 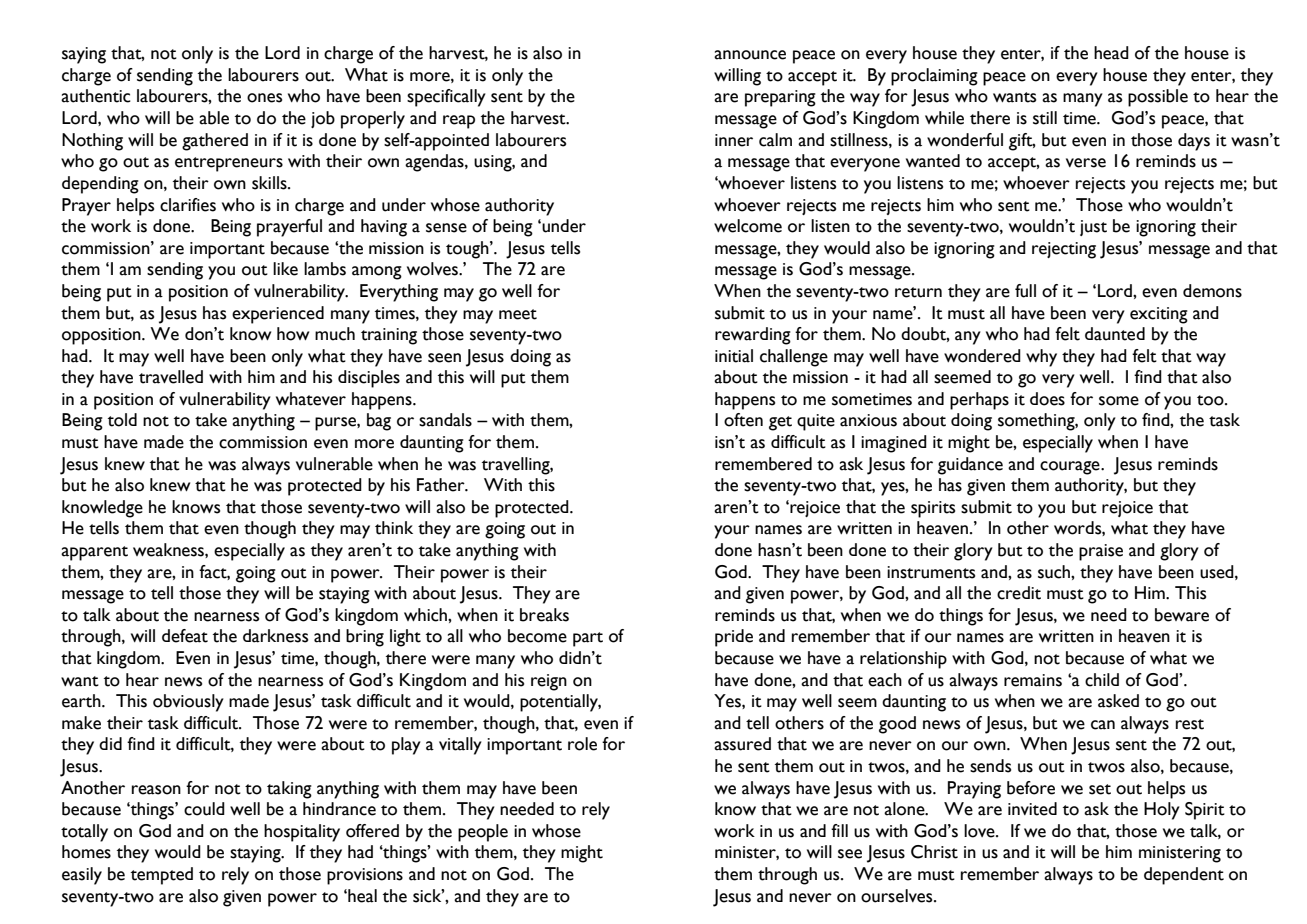 What do you see at coordinates (162, 876) in the page?
I see `tempted` at bounding box center [162, 876].
